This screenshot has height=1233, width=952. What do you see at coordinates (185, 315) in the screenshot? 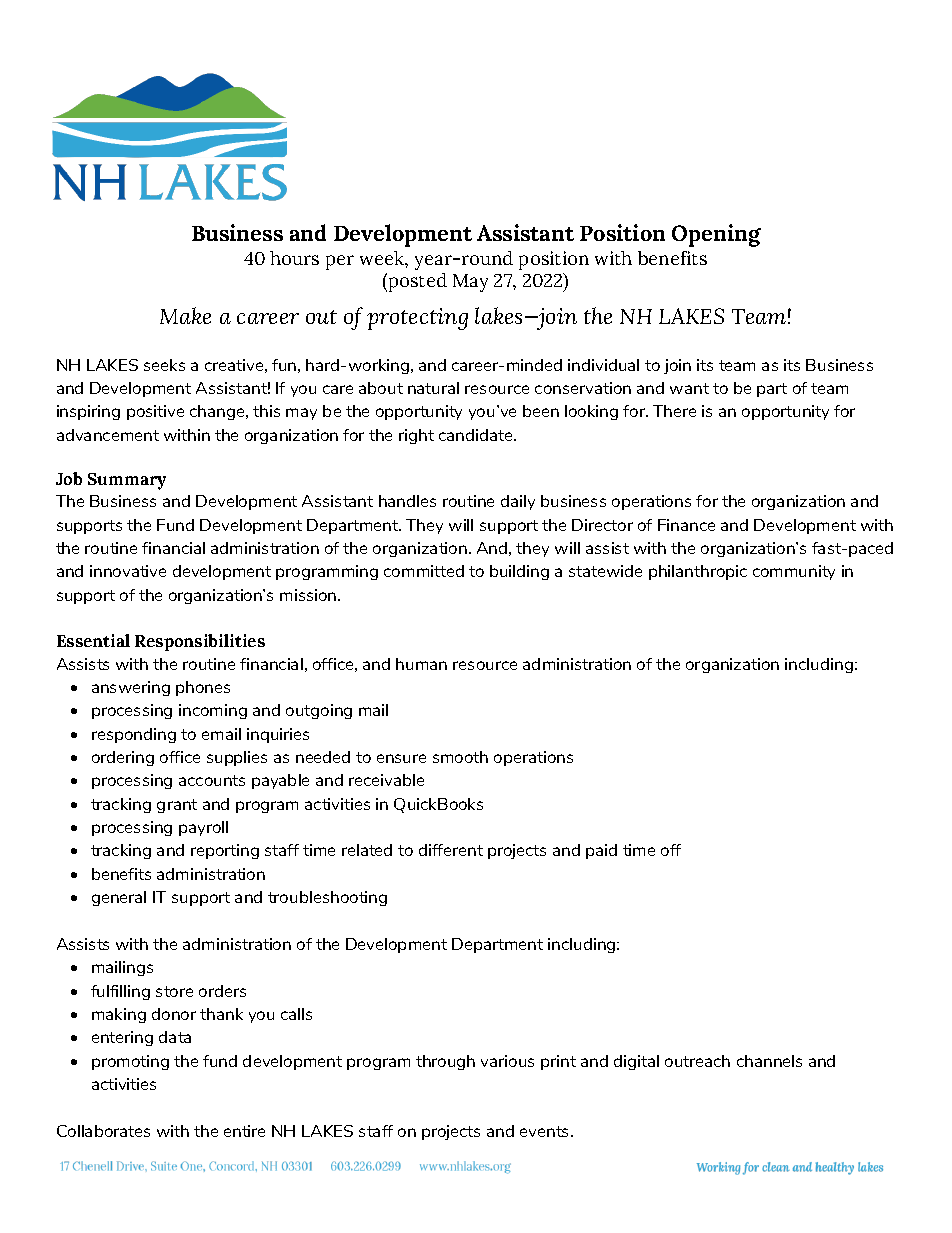
I see `Make` at bounding box center [185, 315].
